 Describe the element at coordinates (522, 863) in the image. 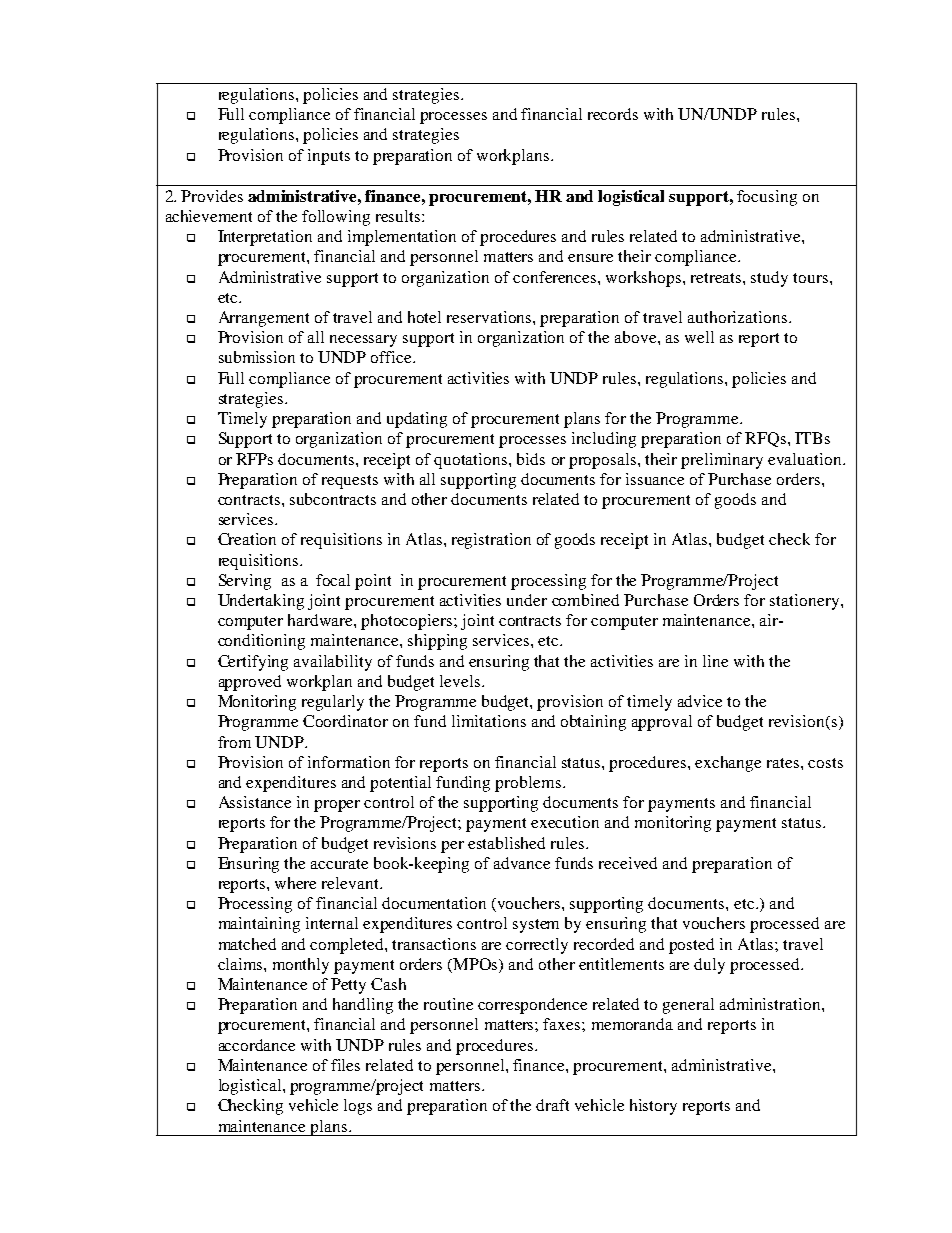

I see `advance` at that location.
